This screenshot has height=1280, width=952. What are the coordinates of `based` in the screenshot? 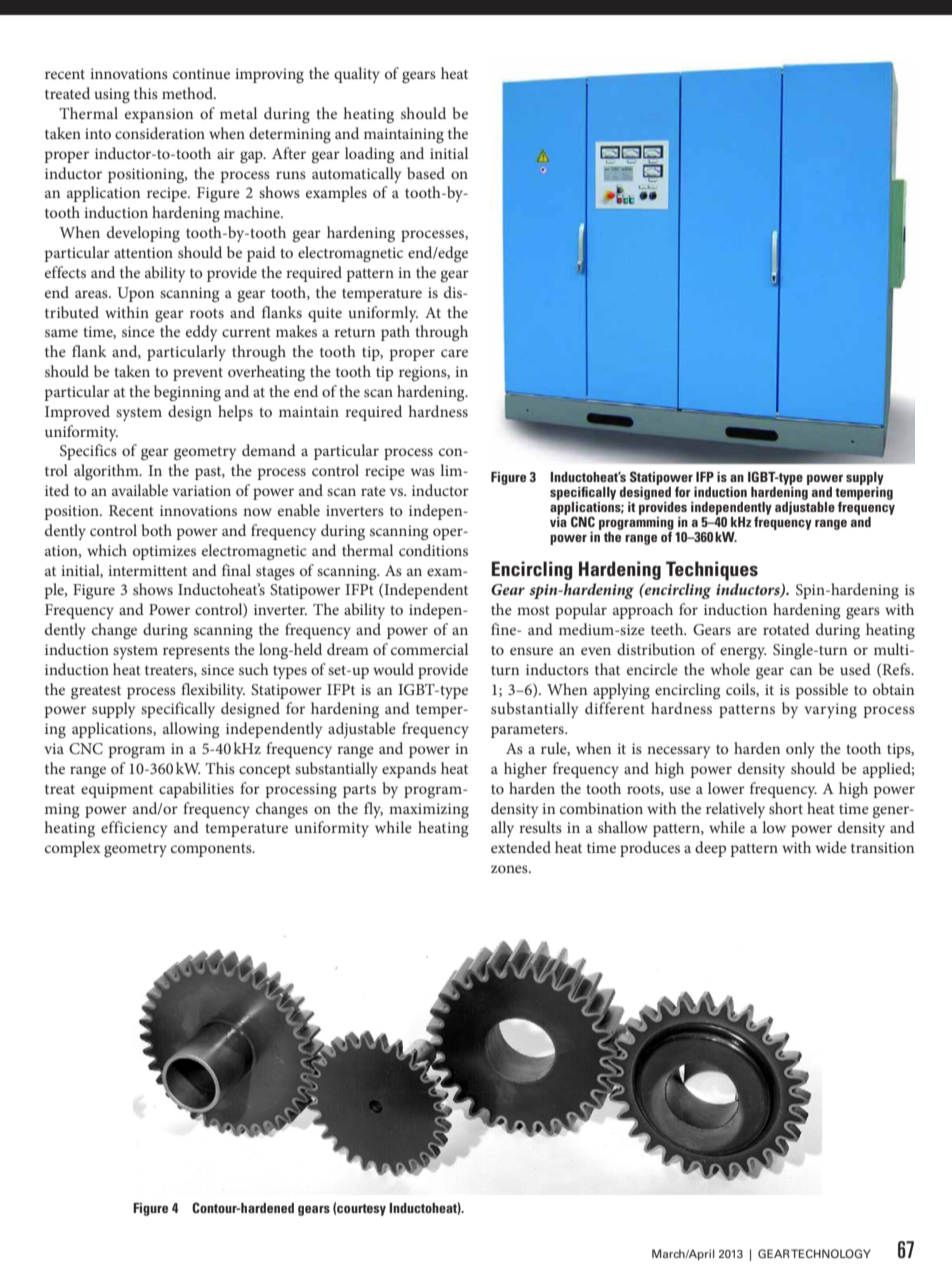 It's located at (426, 173).
